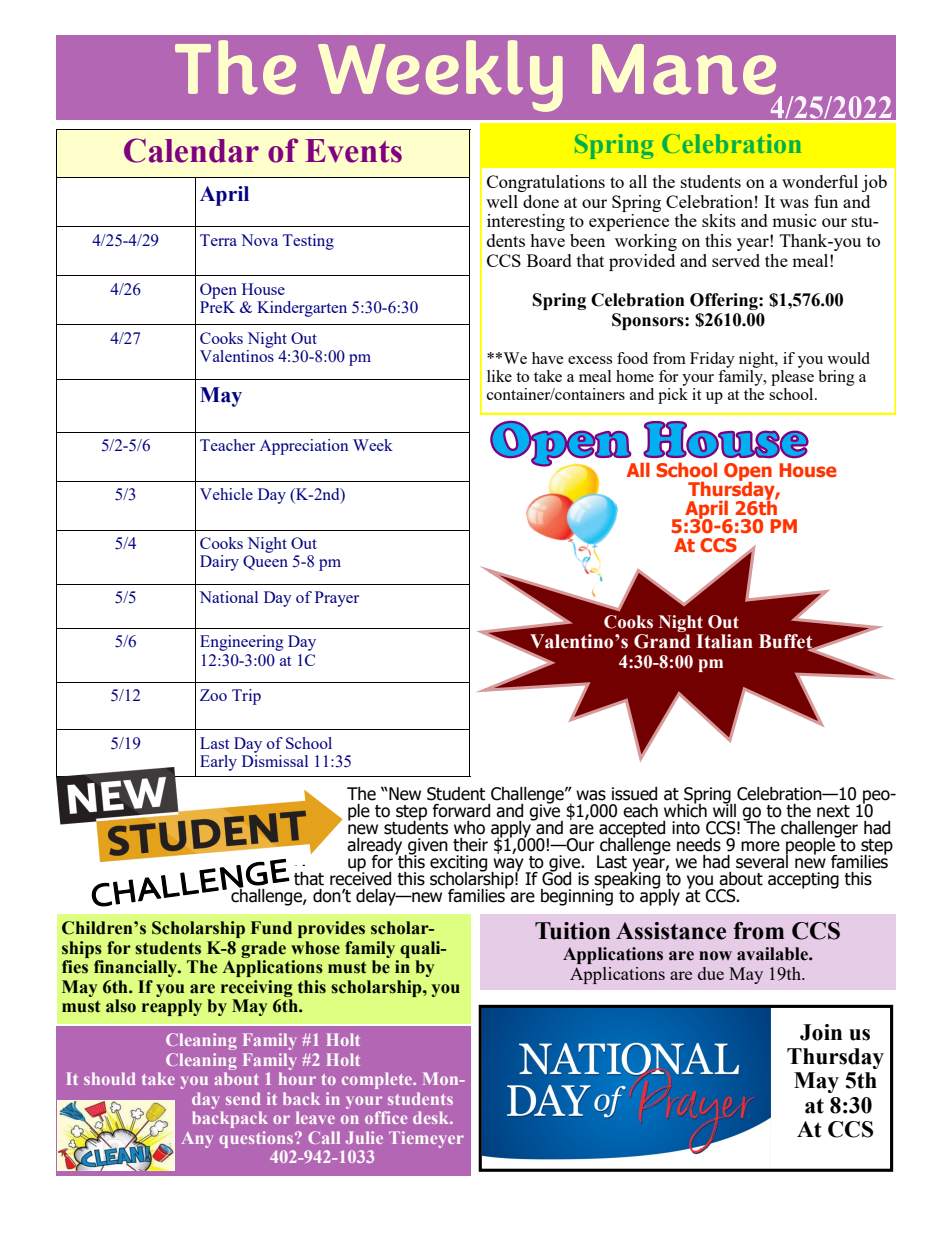 Image resolution: width=952 pixels, height=1233 pixels. I want to click on Congratulations, so click(546, 183).
